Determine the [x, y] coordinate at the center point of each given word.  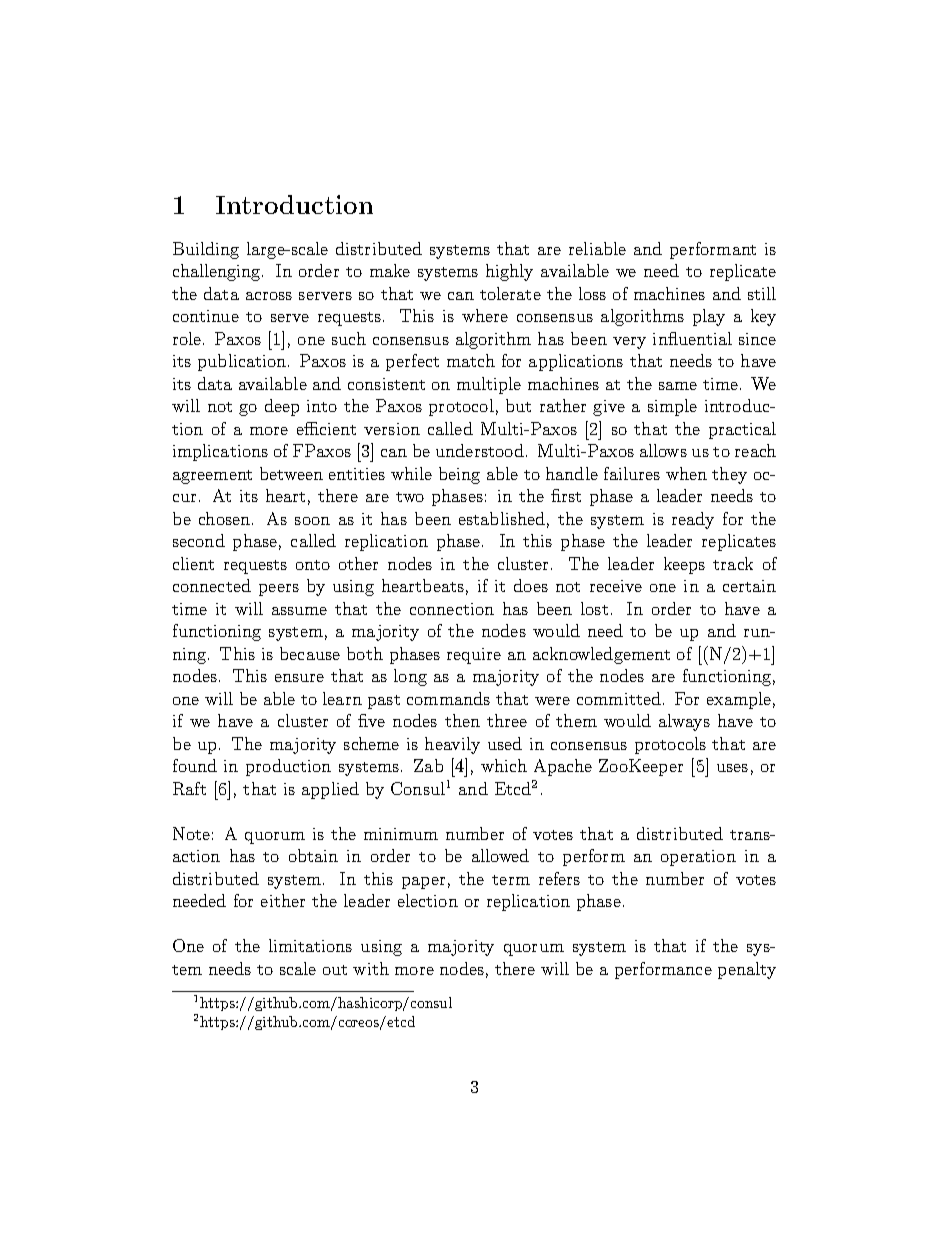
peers [279, 590]
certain [749, 586]
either [283, 900]
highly [509, 272]
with [371, 968]
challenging [218, 272]
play [709, 317]
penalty [747, 970]
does [531, 585]
